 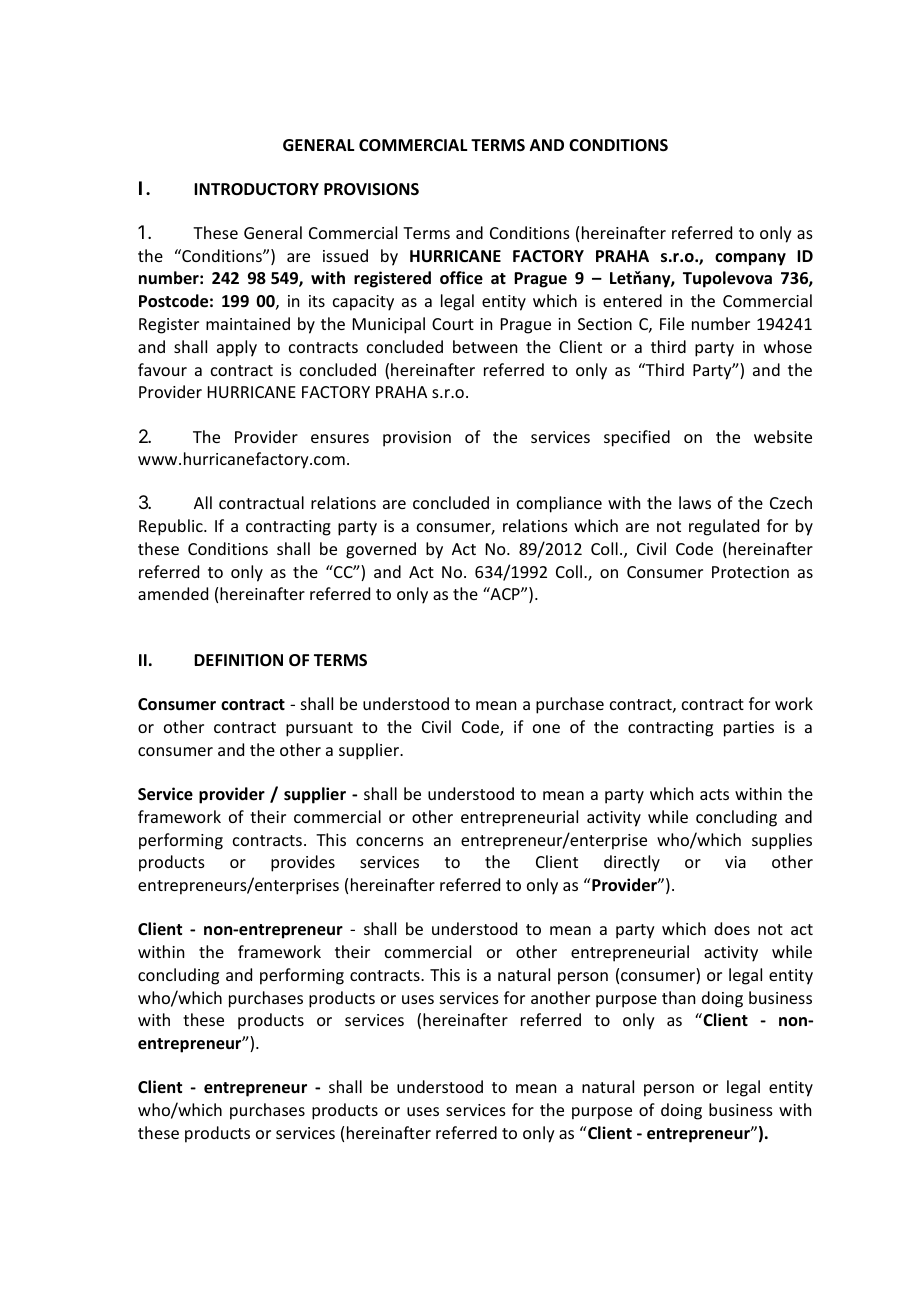 What do you see at coordinates (750, 259) in the screenshot?
I see `company` at bounding box center [750, 259].
